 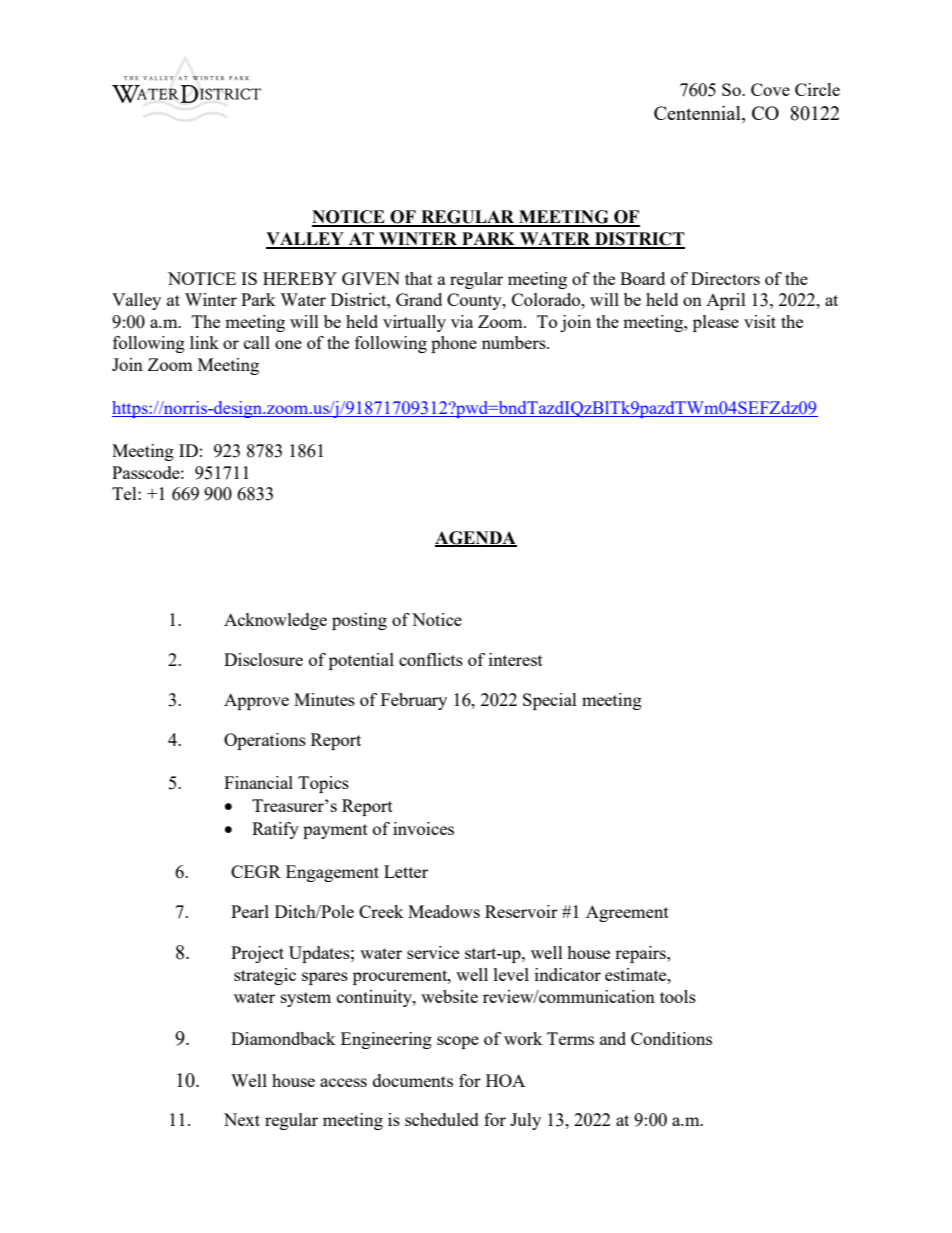 What do you see at coordinates (300, 278) in the image?
I see `HEREBY` at bounding box center [300, 278].
